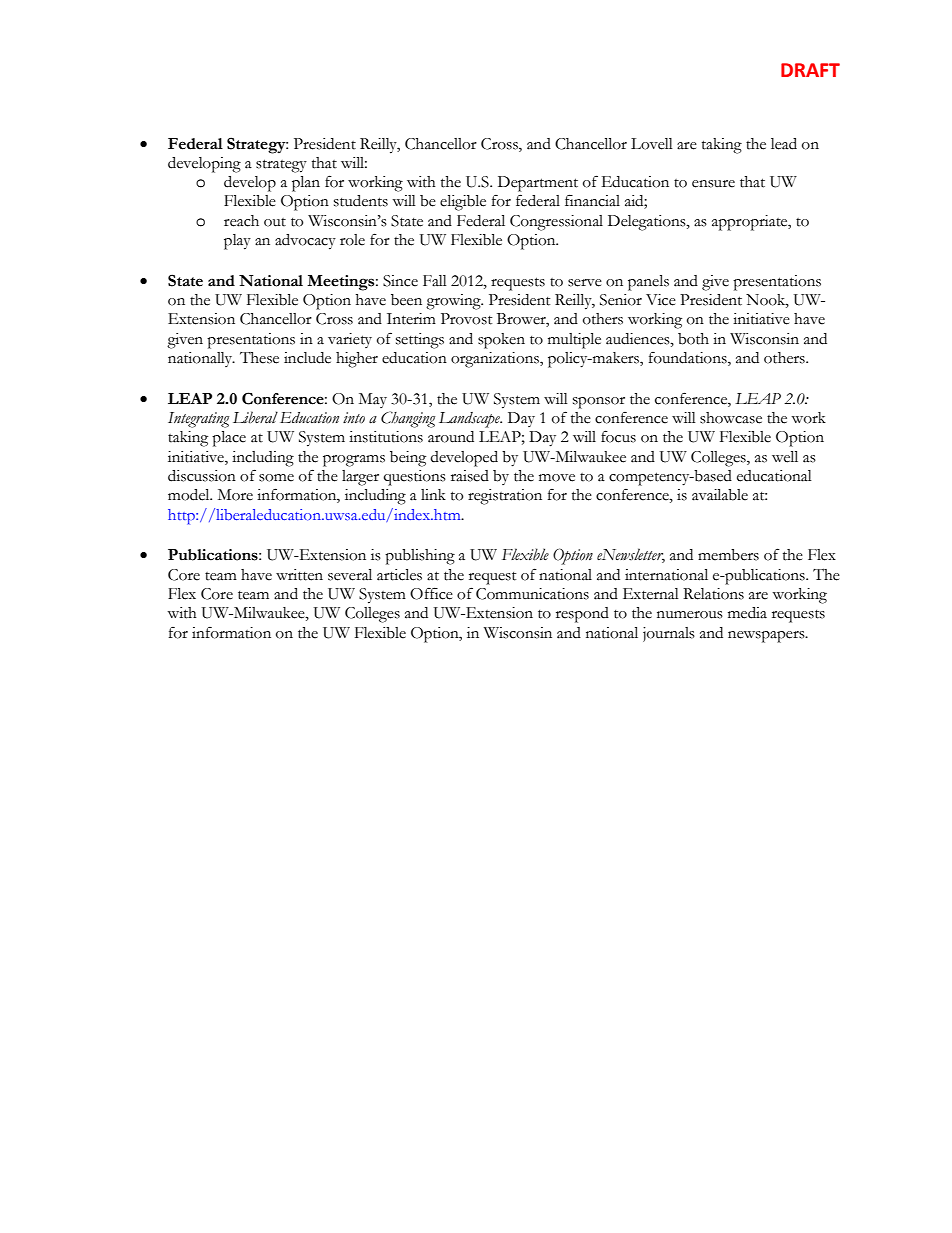 The width and height of the image is (952, 1233). Describe the element at coordinates (306, 184) in the image. I see `plan` at that location.
